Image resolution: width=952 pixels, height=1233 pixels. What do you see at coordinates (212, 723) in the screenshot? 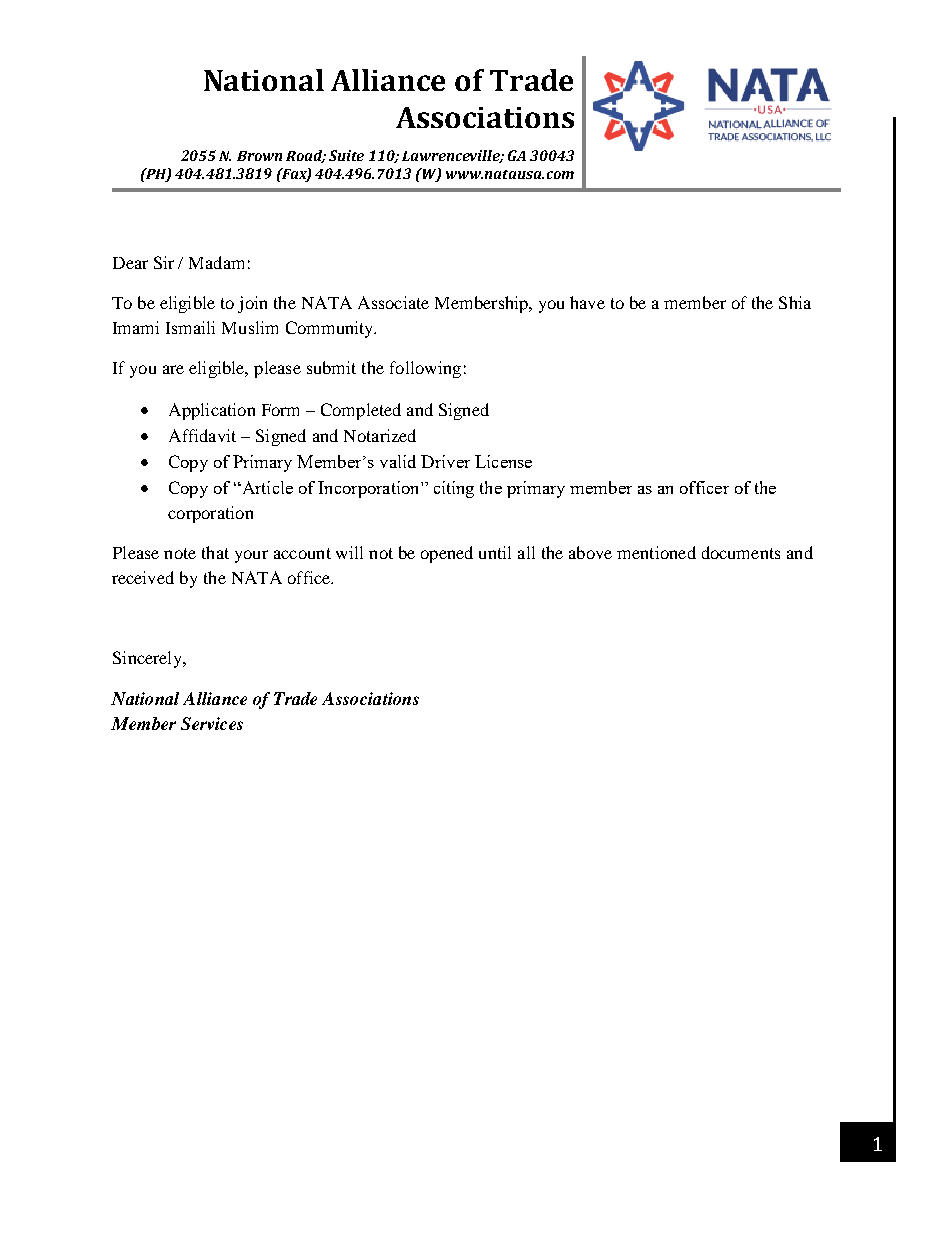
I see `Services` at bounding box center [212, 723].
